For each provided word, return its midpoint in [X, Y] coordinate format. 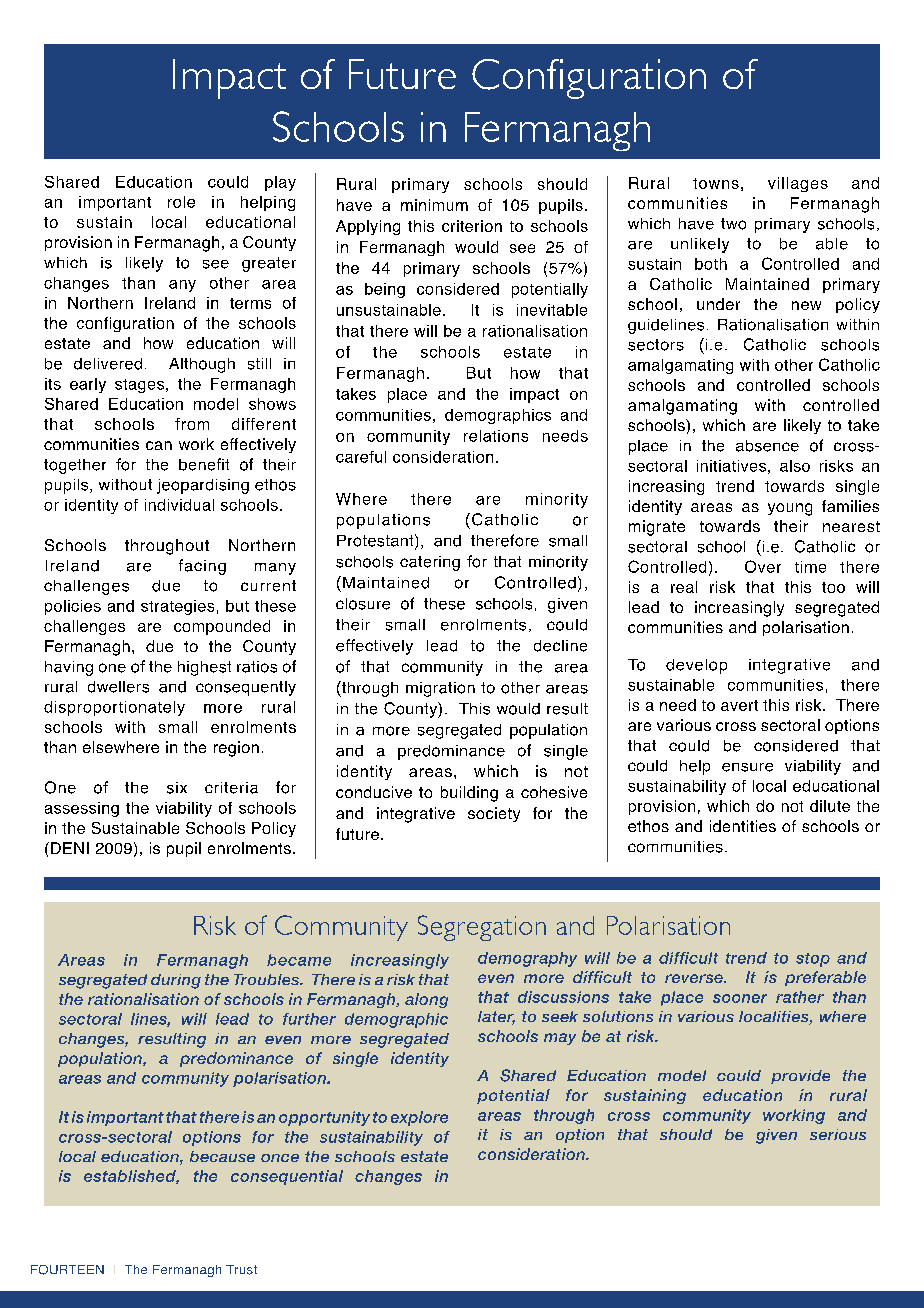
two [733, 224]
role [181, 202]
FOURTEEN [67, 1270]
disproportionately [114, 708]
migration [440, 689]
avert [739, 705]
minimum [434, 205]
